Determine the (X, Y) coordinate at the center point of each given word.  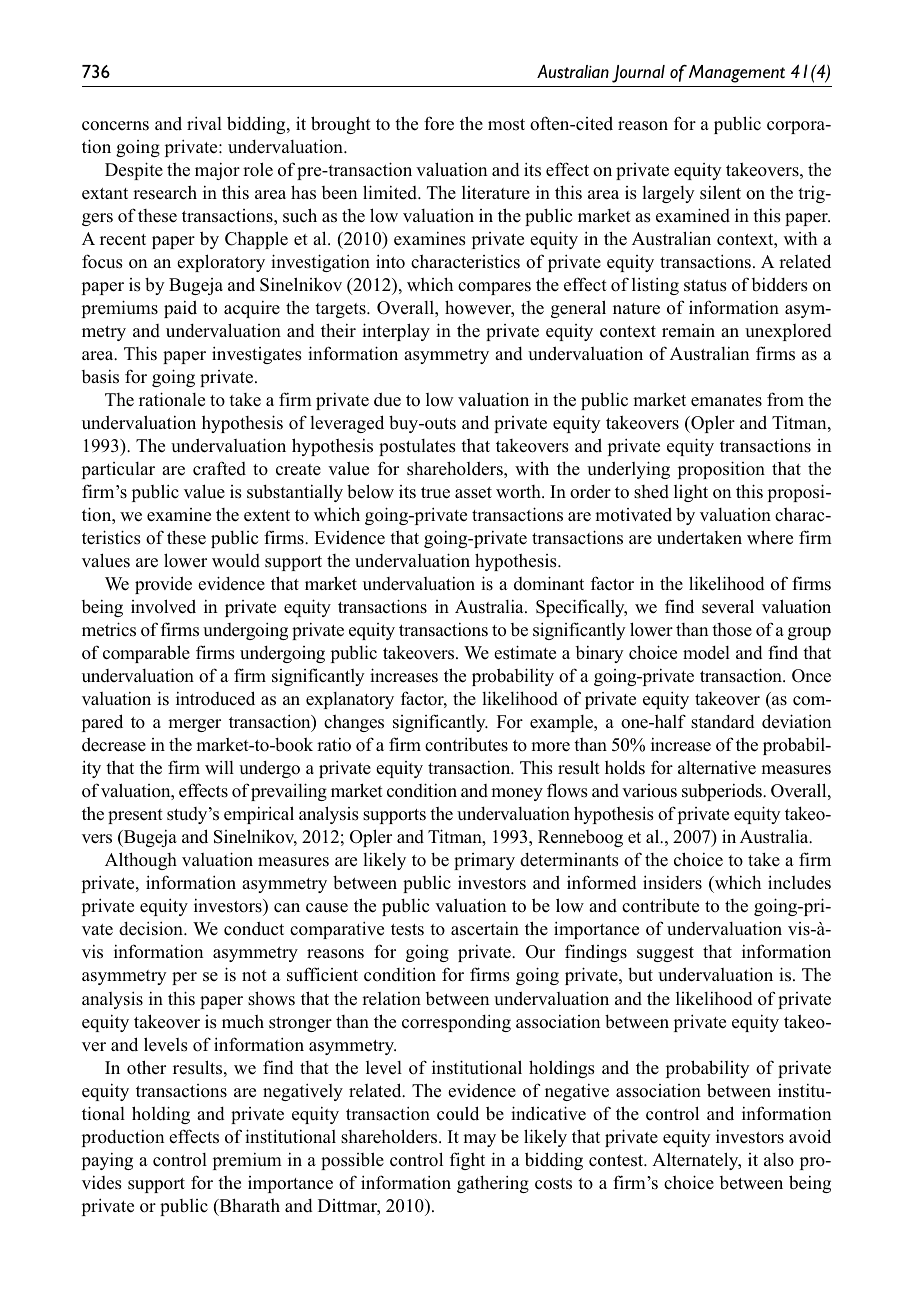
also (779, 1160)
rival (204, 123)
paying (107, 1161)
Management (737, 74)
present (135, 816)
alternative (717, 768)
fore (439, 123)
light (691, 493)
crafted (219, 468)
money (517, 794)
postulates (417, 447)
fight (467, 1161)
